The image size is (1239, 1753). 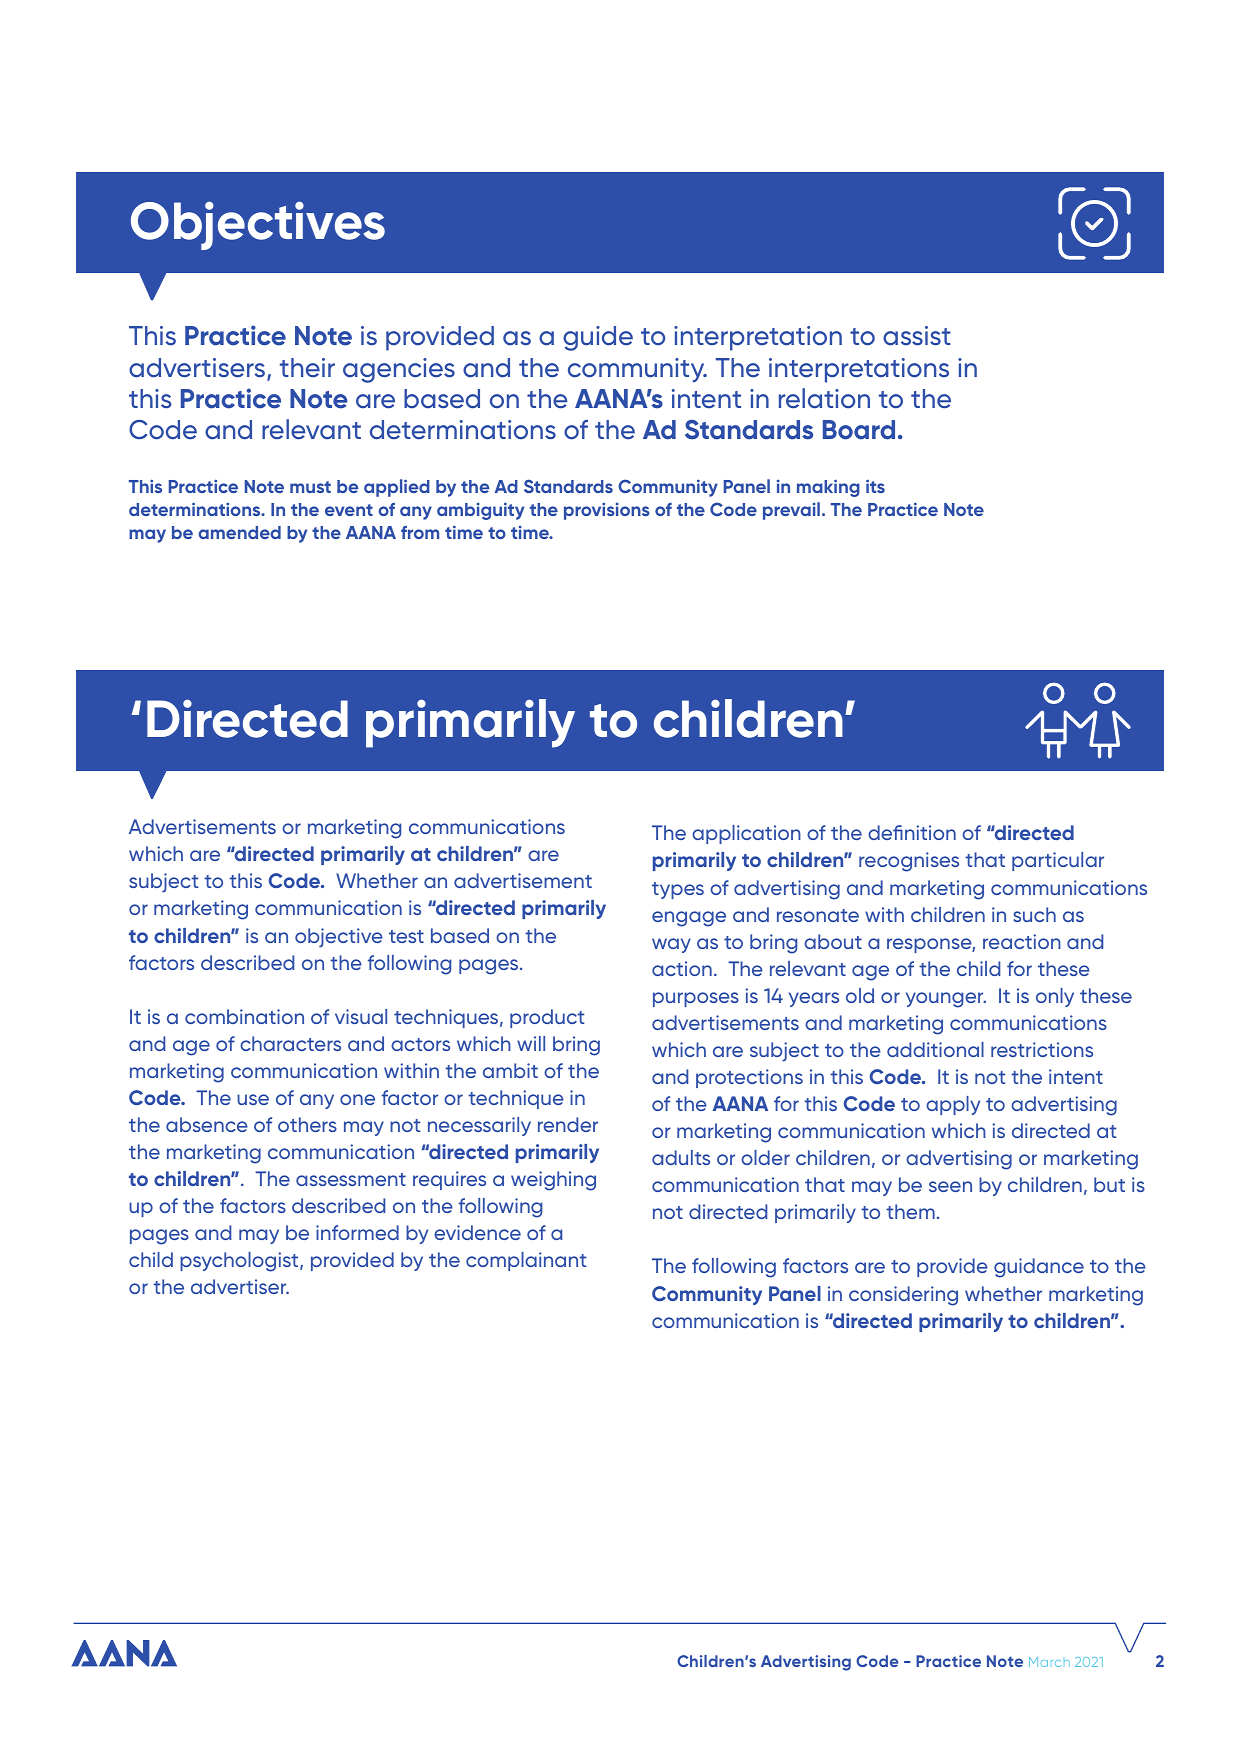 I want to click on definition, so click(x=912, y=832).
